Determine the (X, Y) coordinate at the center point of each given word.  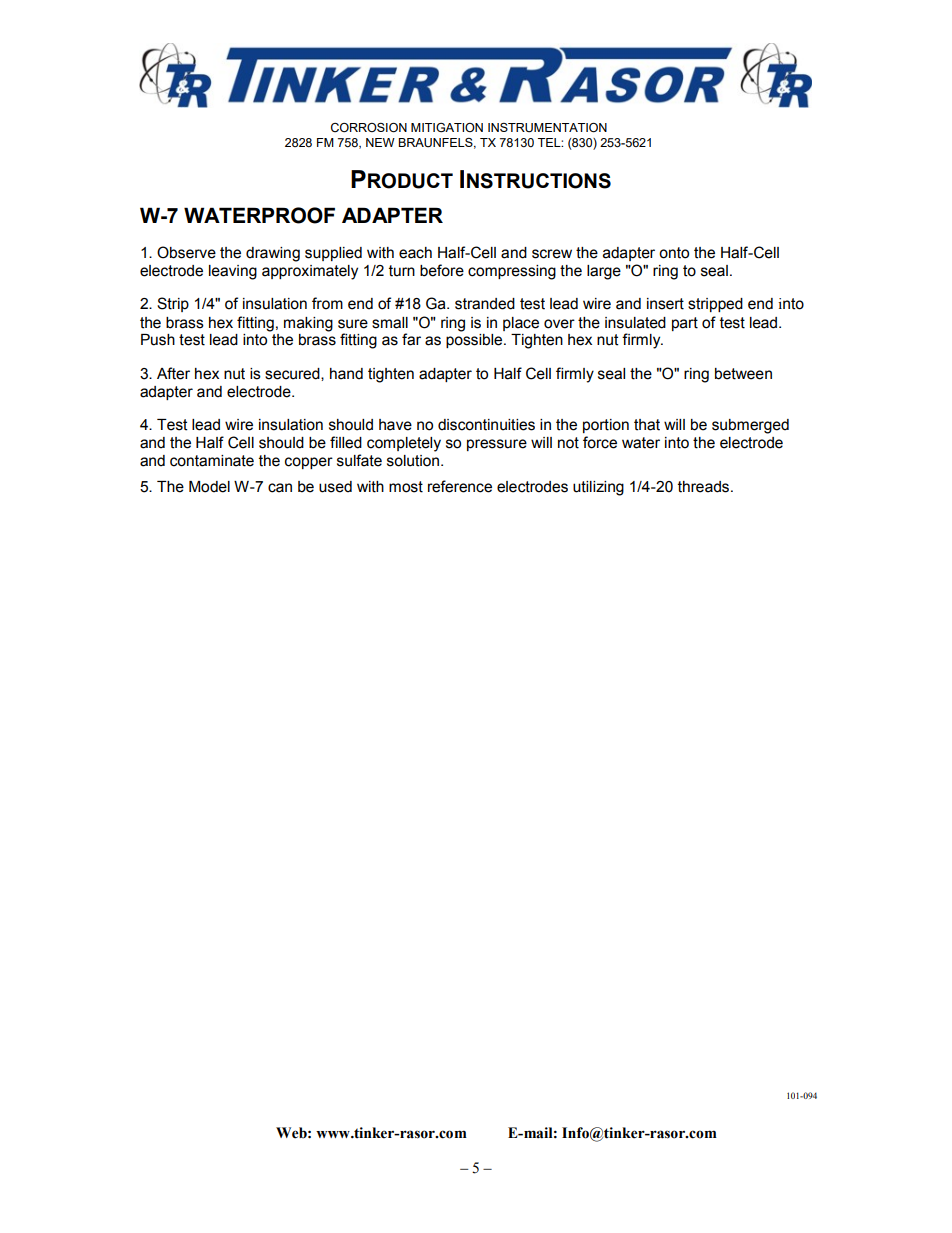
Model (209, 487)
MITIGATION (447, 128)
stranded (485, 304)
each (415, 253)
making (308, 324)
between (743, 374)
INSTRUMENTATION (547, 128)
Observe (186, 252)
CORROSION (369, 128)
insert (665, 304)
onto (674, 253)
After (173, 373)
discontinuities (486, 425)
